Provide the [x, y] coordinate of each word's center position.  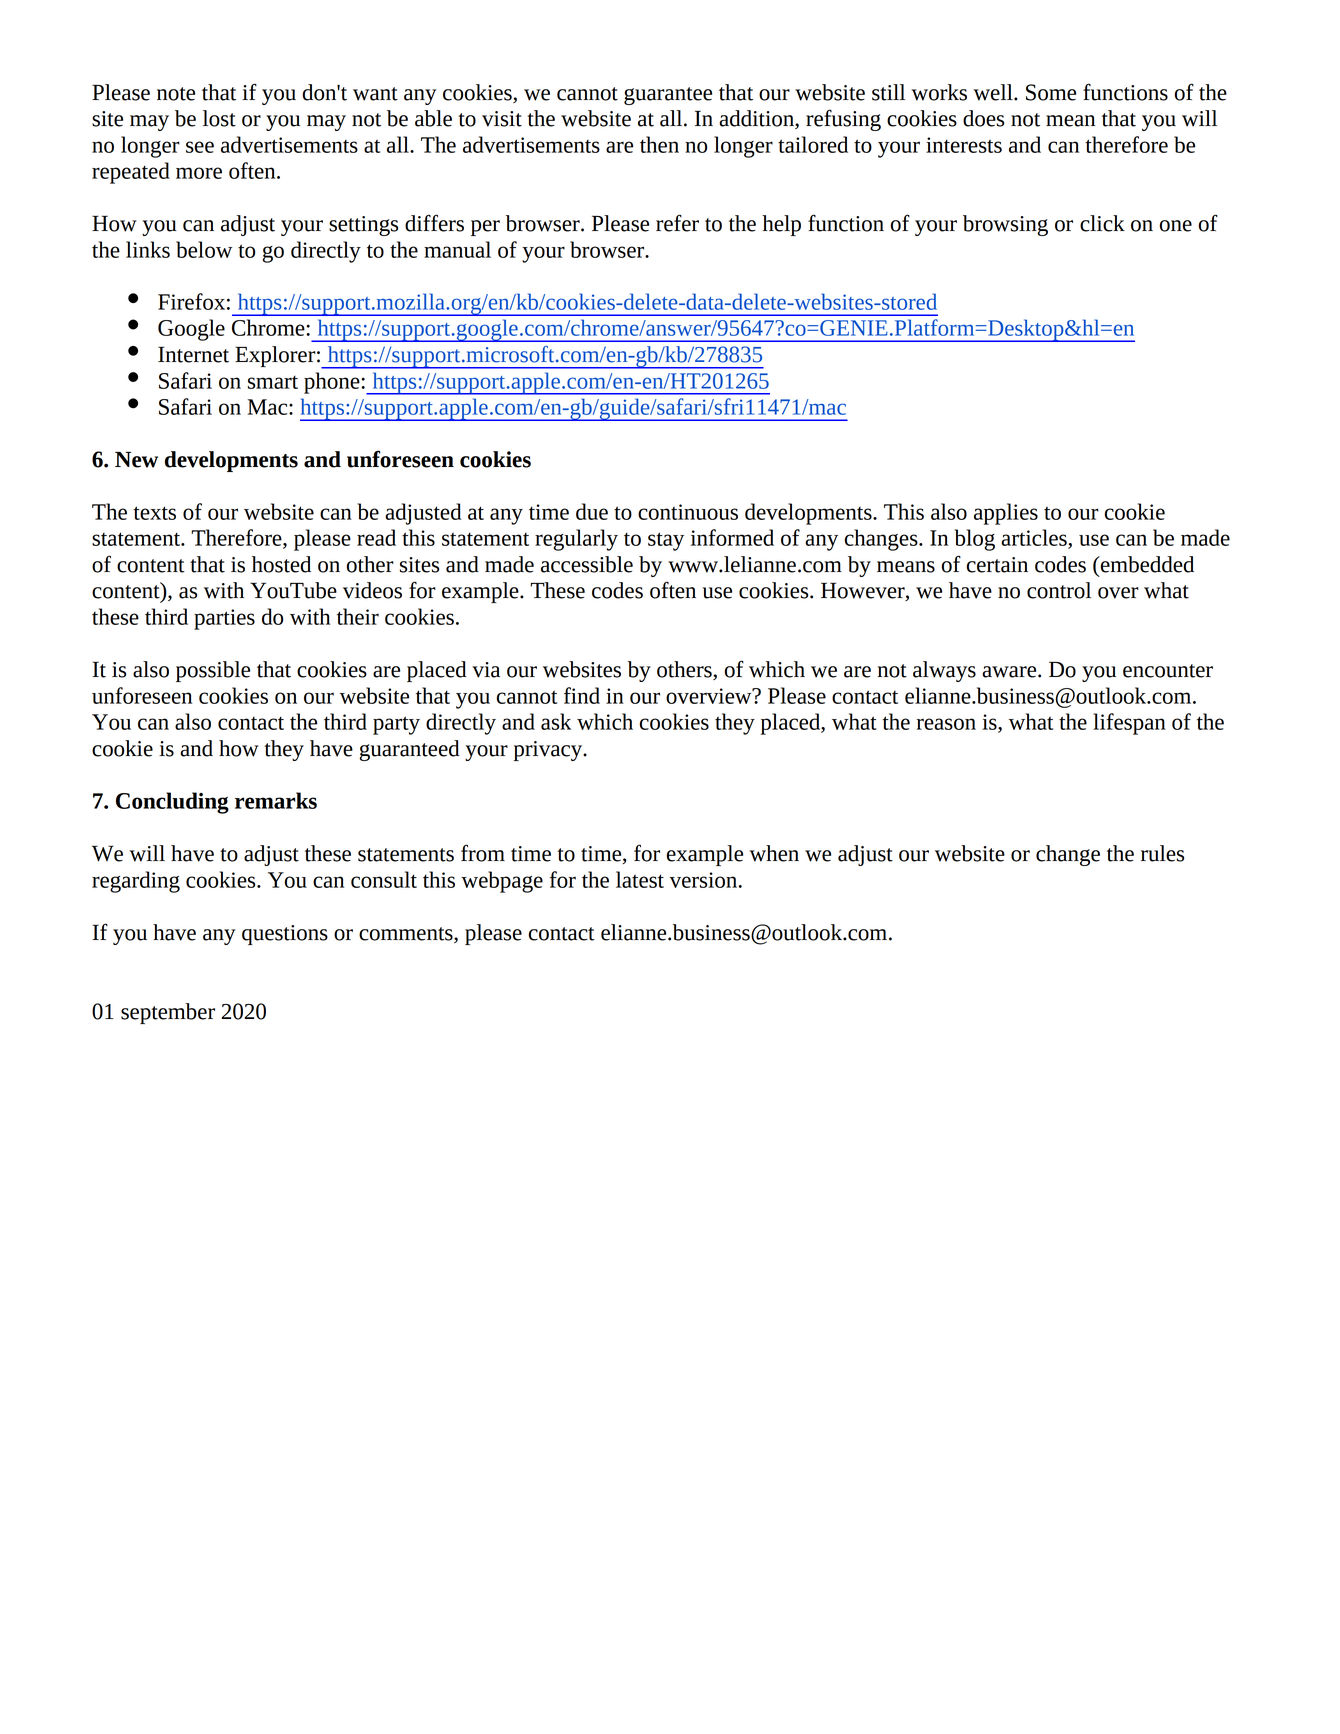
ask [556, 721]
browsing [1005, 225]
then [659, 144]
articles [1035, 538]
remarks [276, 800]
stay [666, 541]
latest [640, 879]
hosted [281, 564]
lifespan [1129, 724]
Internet [193, 354]
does [983, 118]
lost [219, 118]
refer [677, 223]
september [168, 1013]
